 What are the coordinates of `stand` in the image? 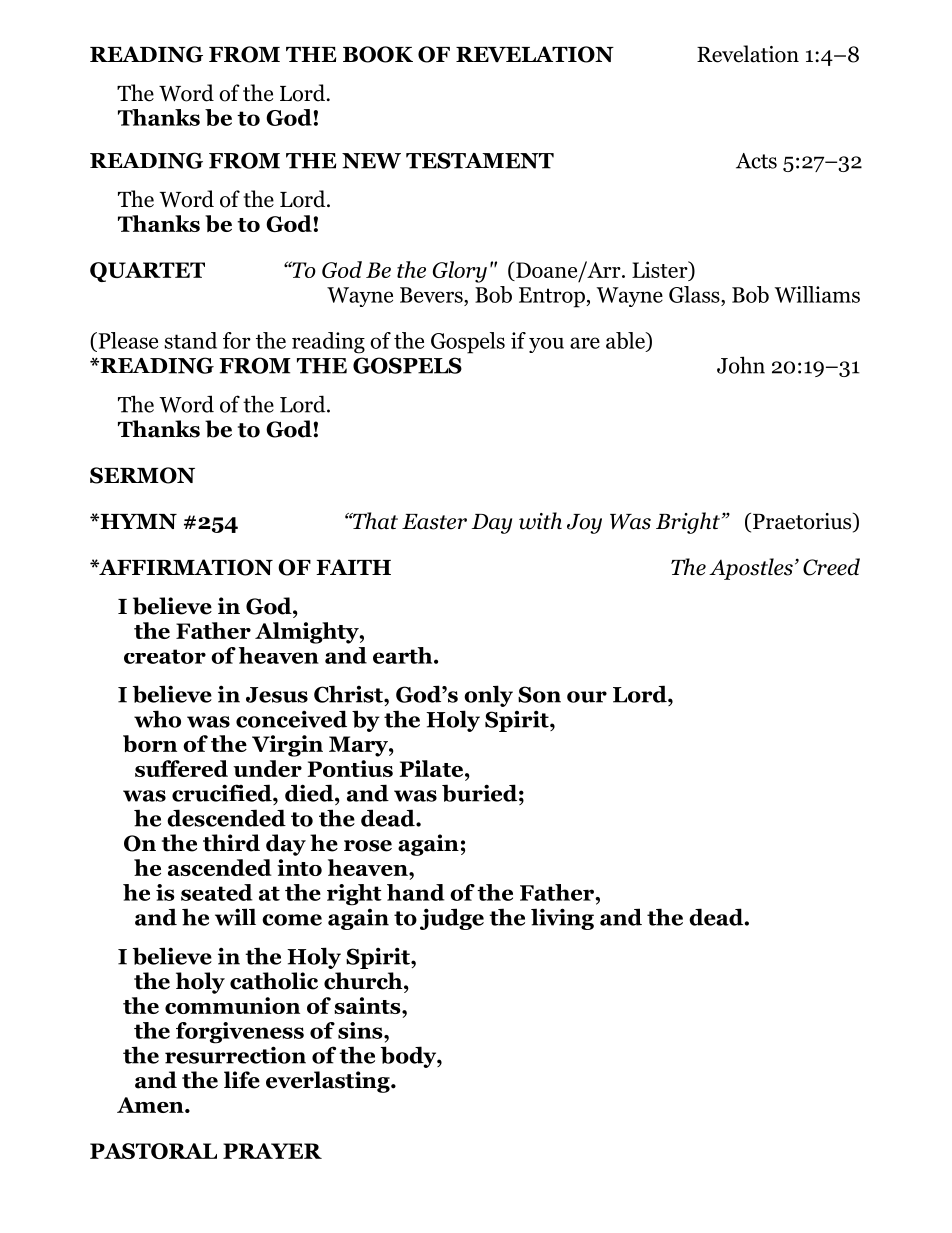 It's located at (190, 340).
